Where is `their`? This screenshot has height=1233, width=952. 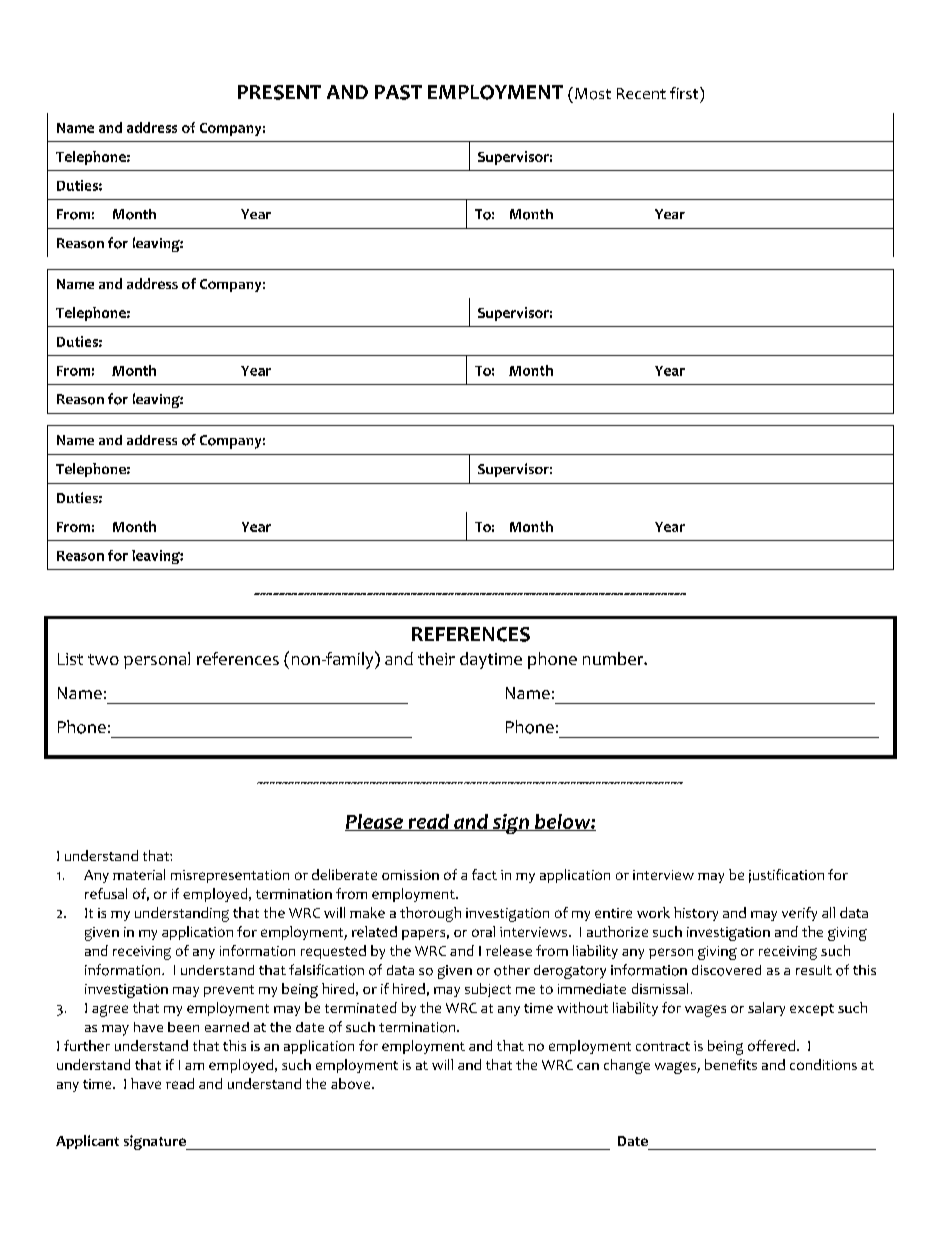
their is located at coordinates (436, 658).
